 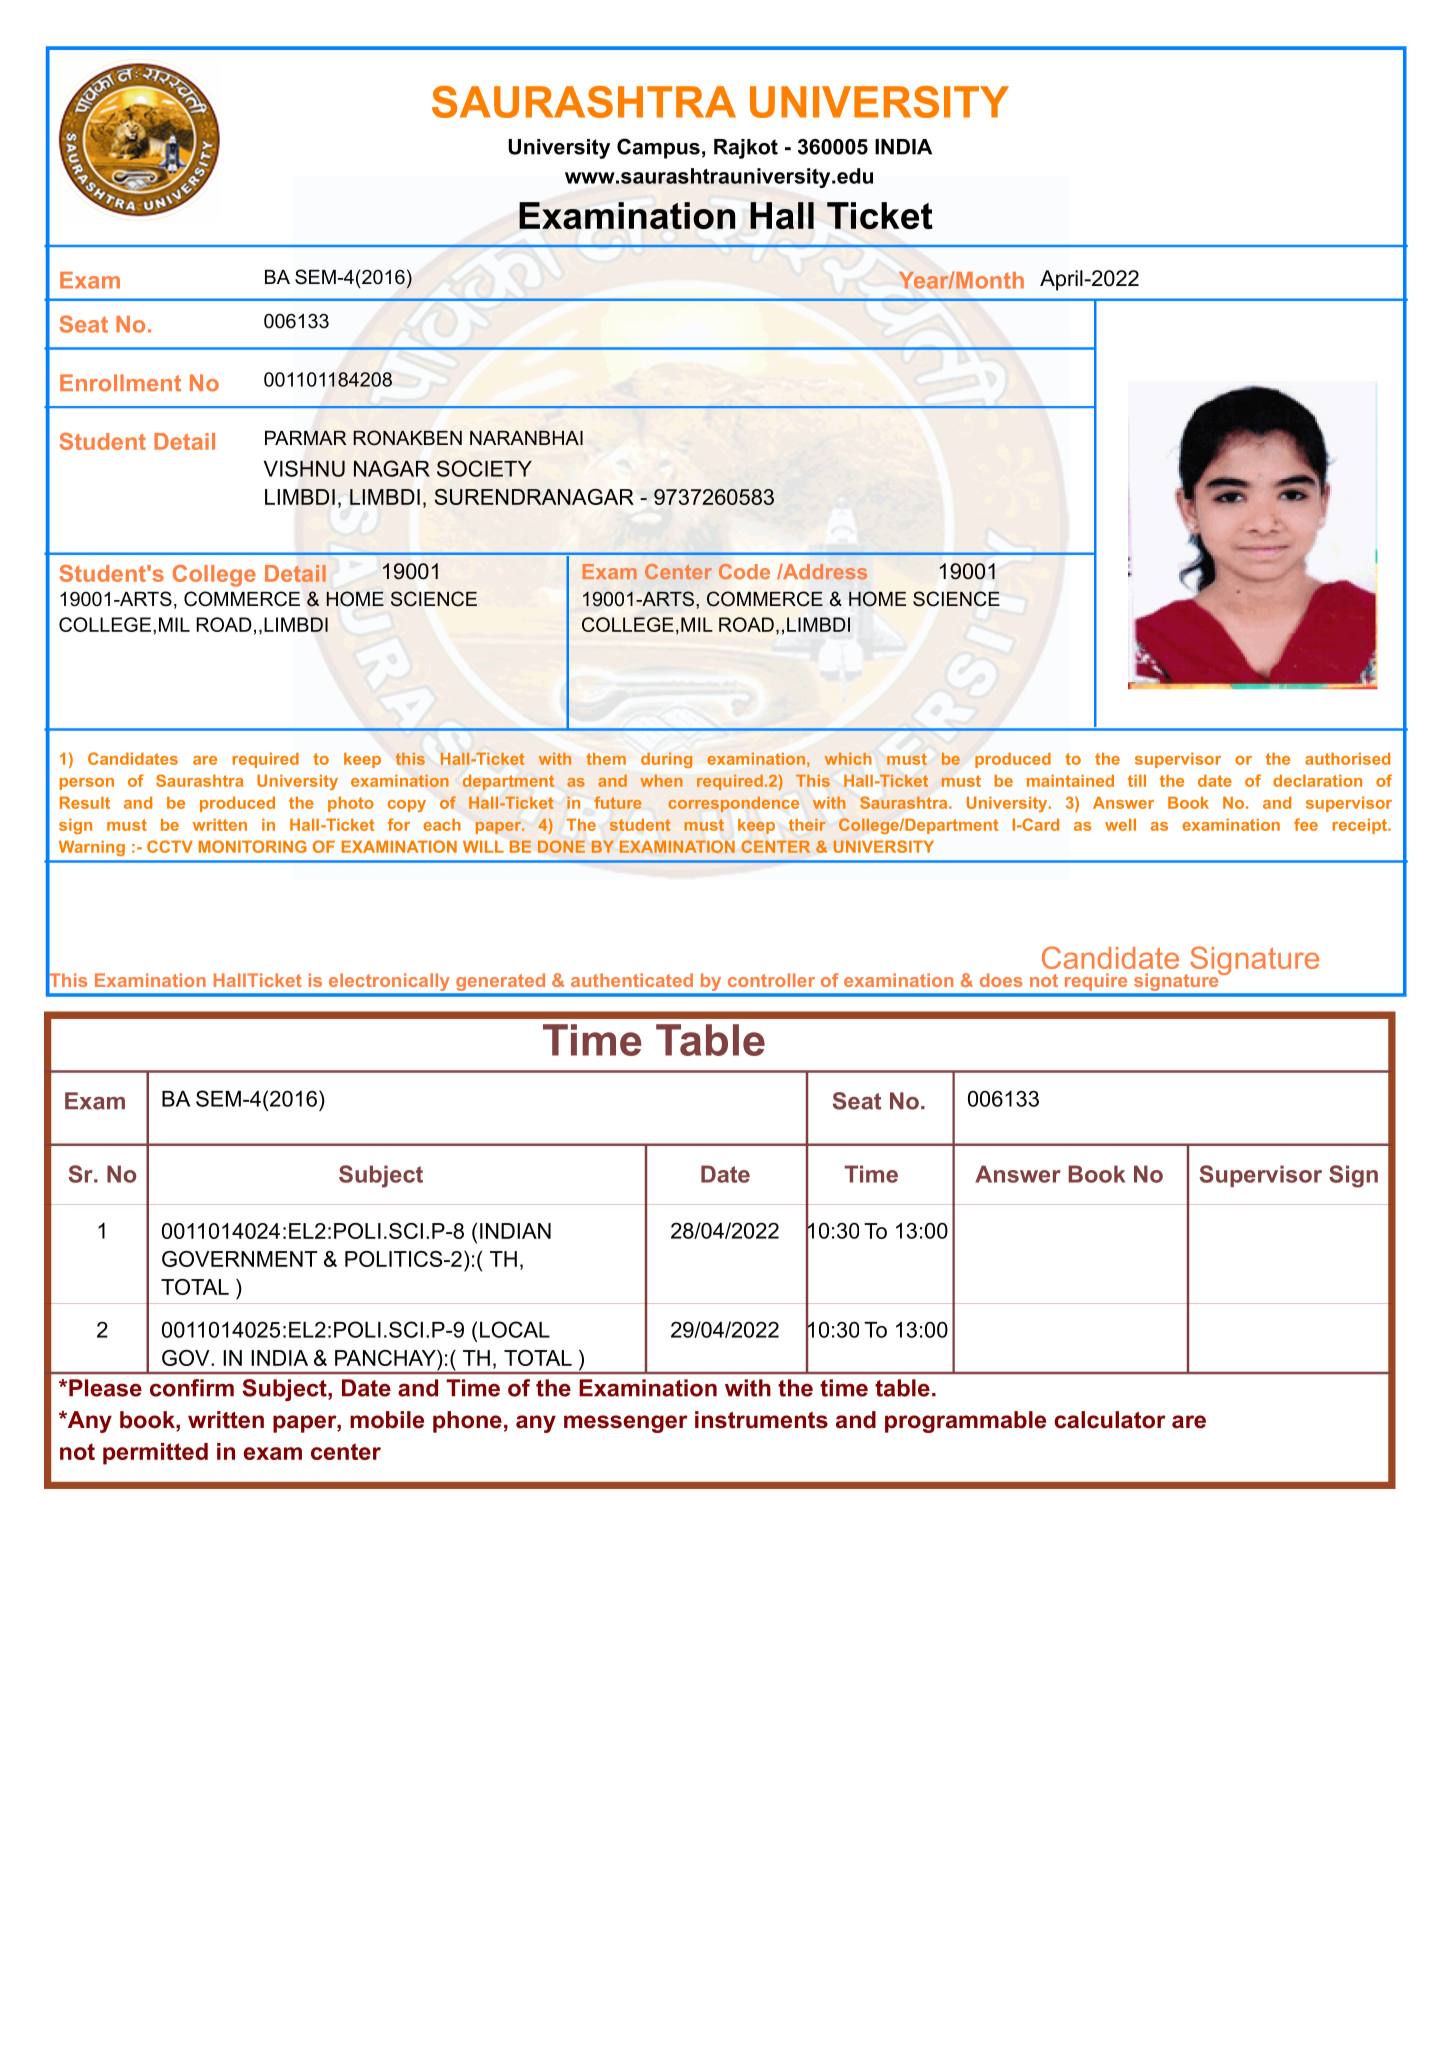 I want to click on confirm, so click(x=192, y=1388).
